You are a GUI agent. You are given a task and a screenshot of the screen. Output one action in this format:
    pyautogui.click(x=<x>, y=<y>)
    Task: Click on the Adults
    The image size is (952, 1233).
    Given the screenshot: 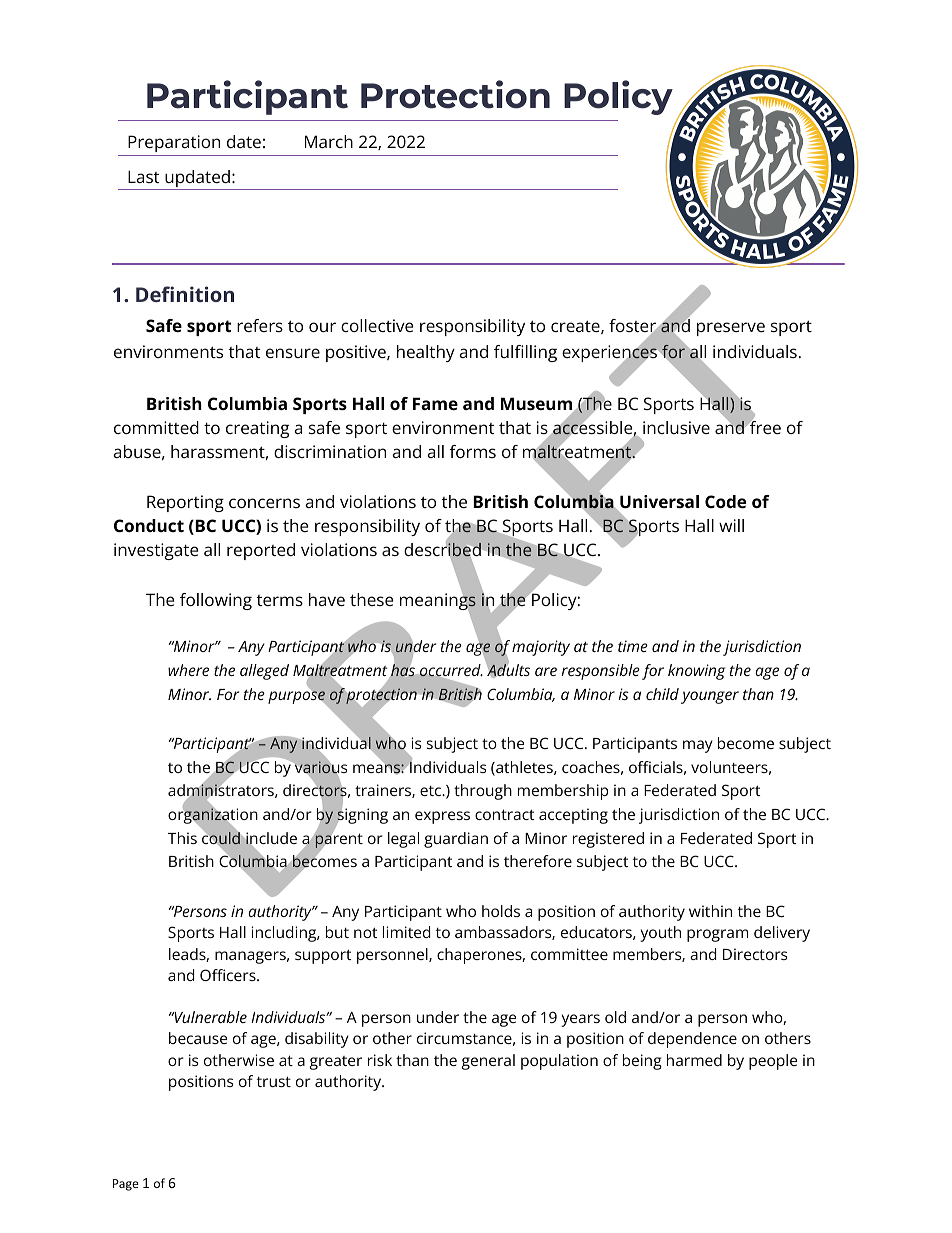 What is the action you would take?
    pyautogui.click(x=508, y=670)
